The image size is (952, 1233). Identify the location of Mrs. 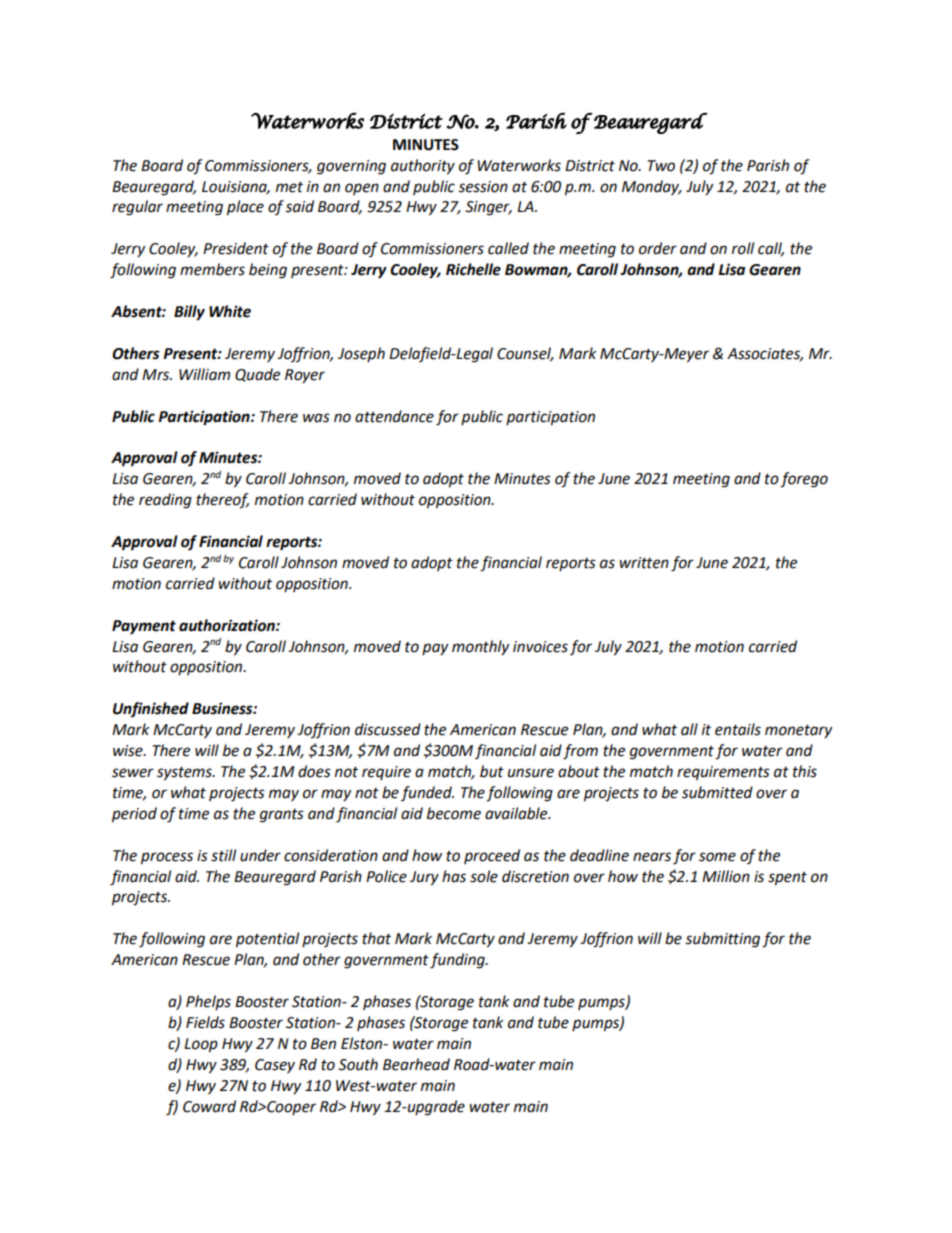
(157, 375).
